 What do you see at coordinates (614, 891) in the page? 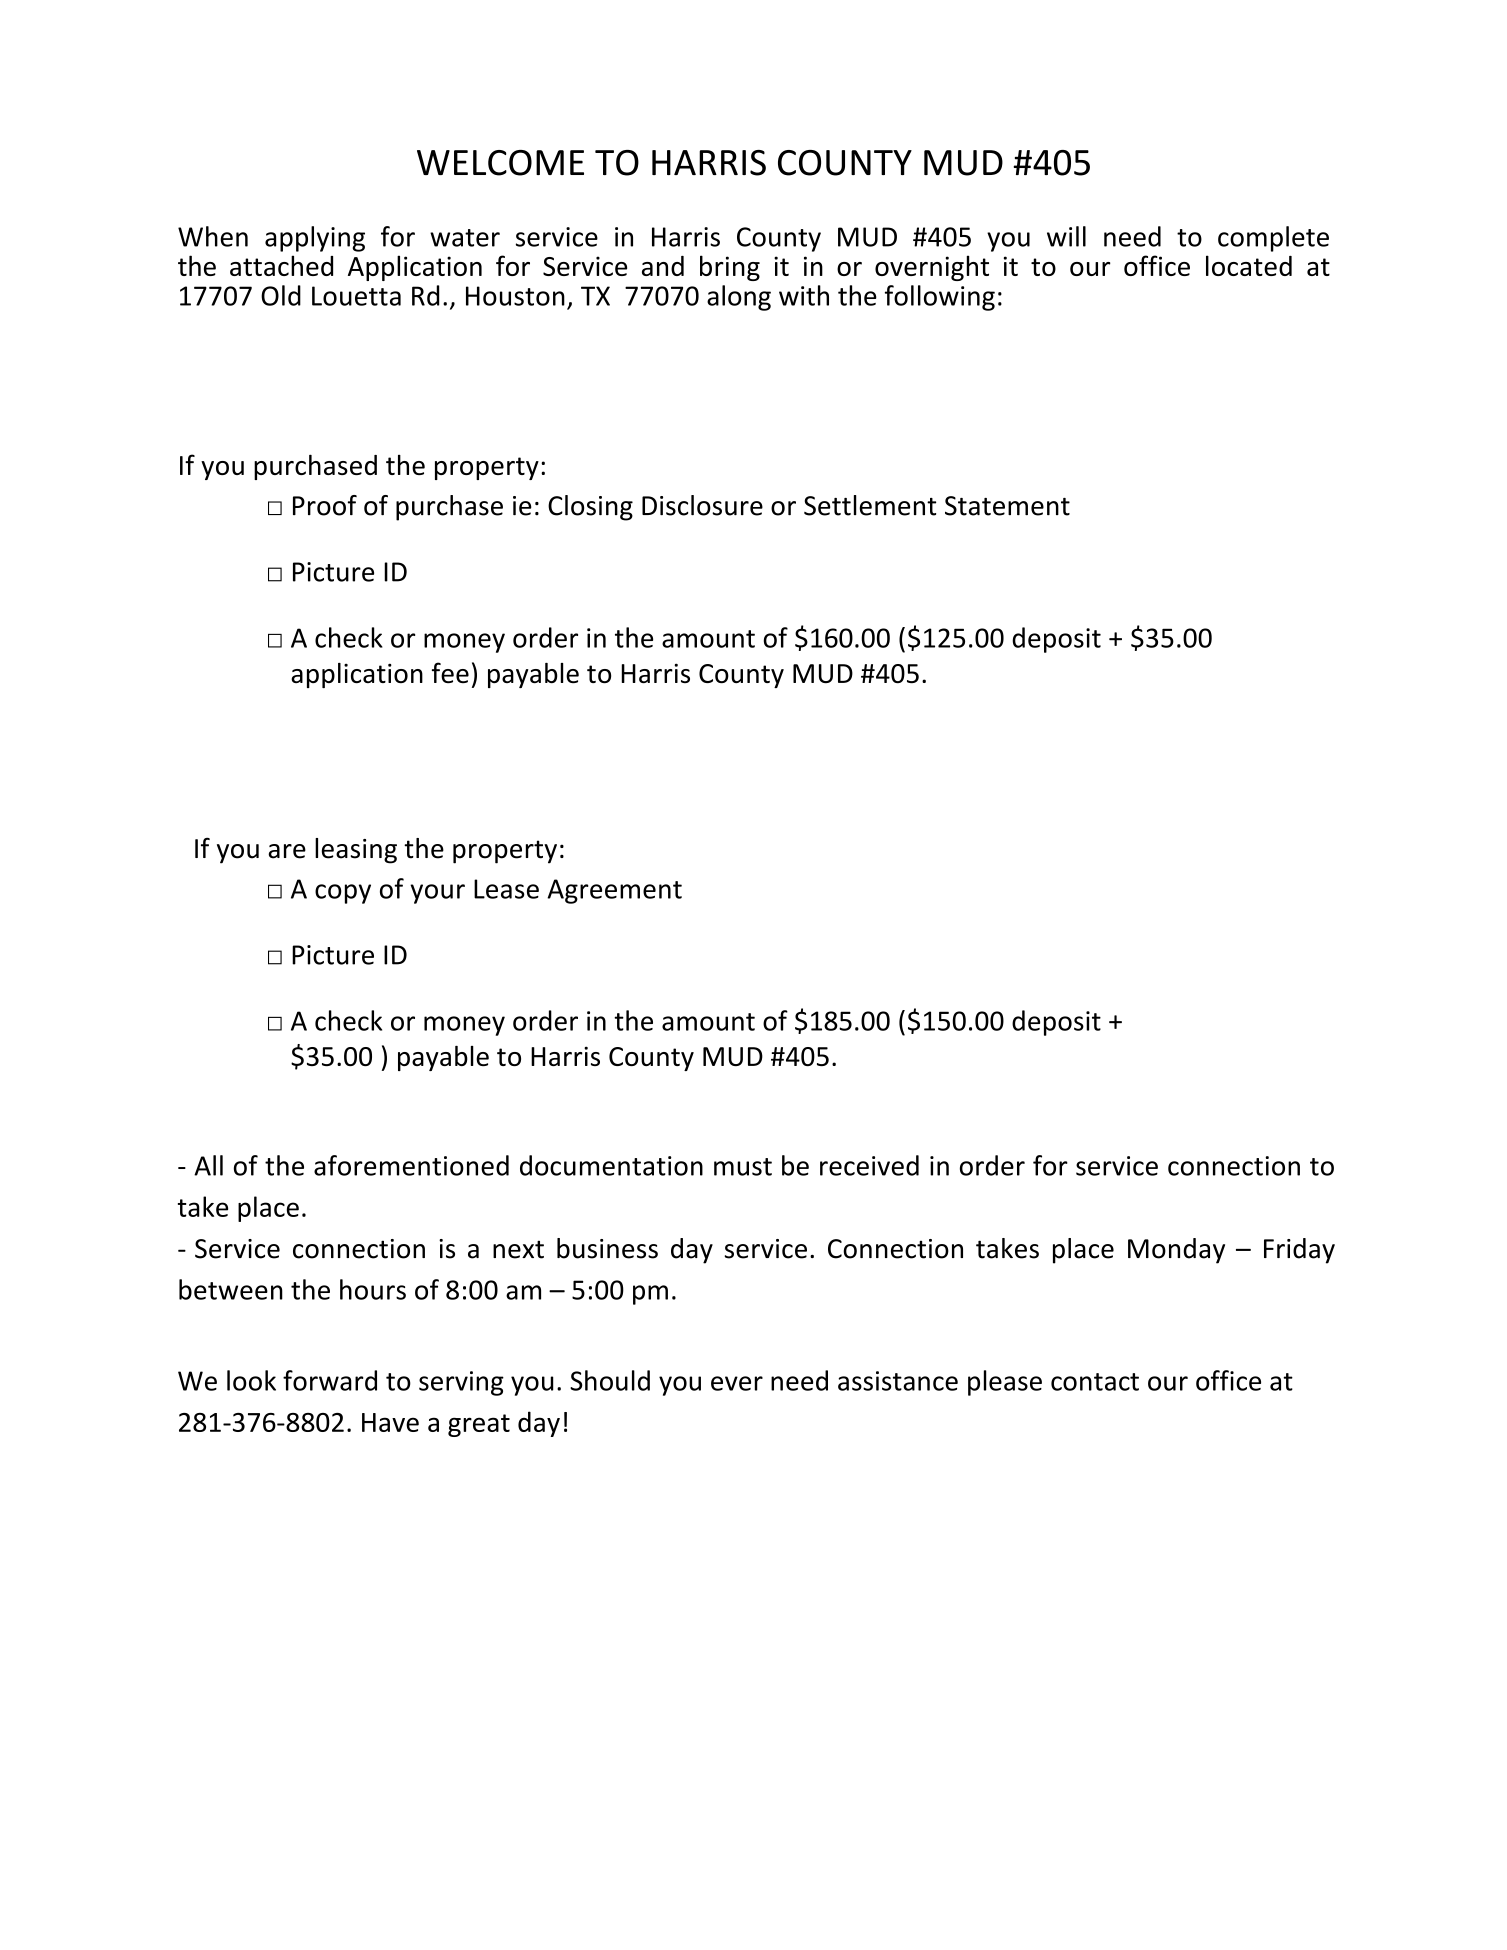
I see `Agreement` at bounding box center [614, 891].
